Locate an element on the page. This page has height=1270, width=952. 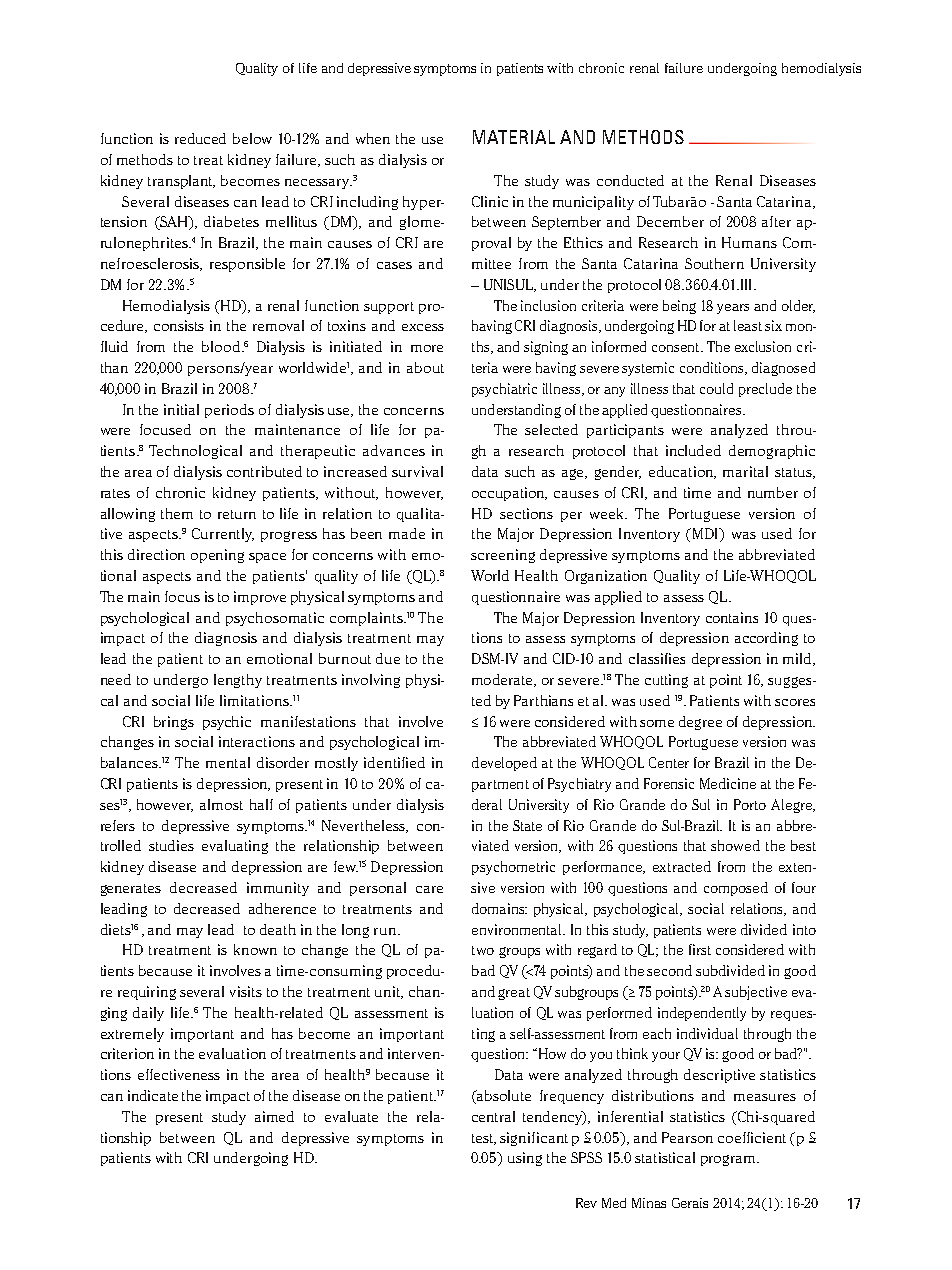
transplant is located at coordinates (181, 182).
